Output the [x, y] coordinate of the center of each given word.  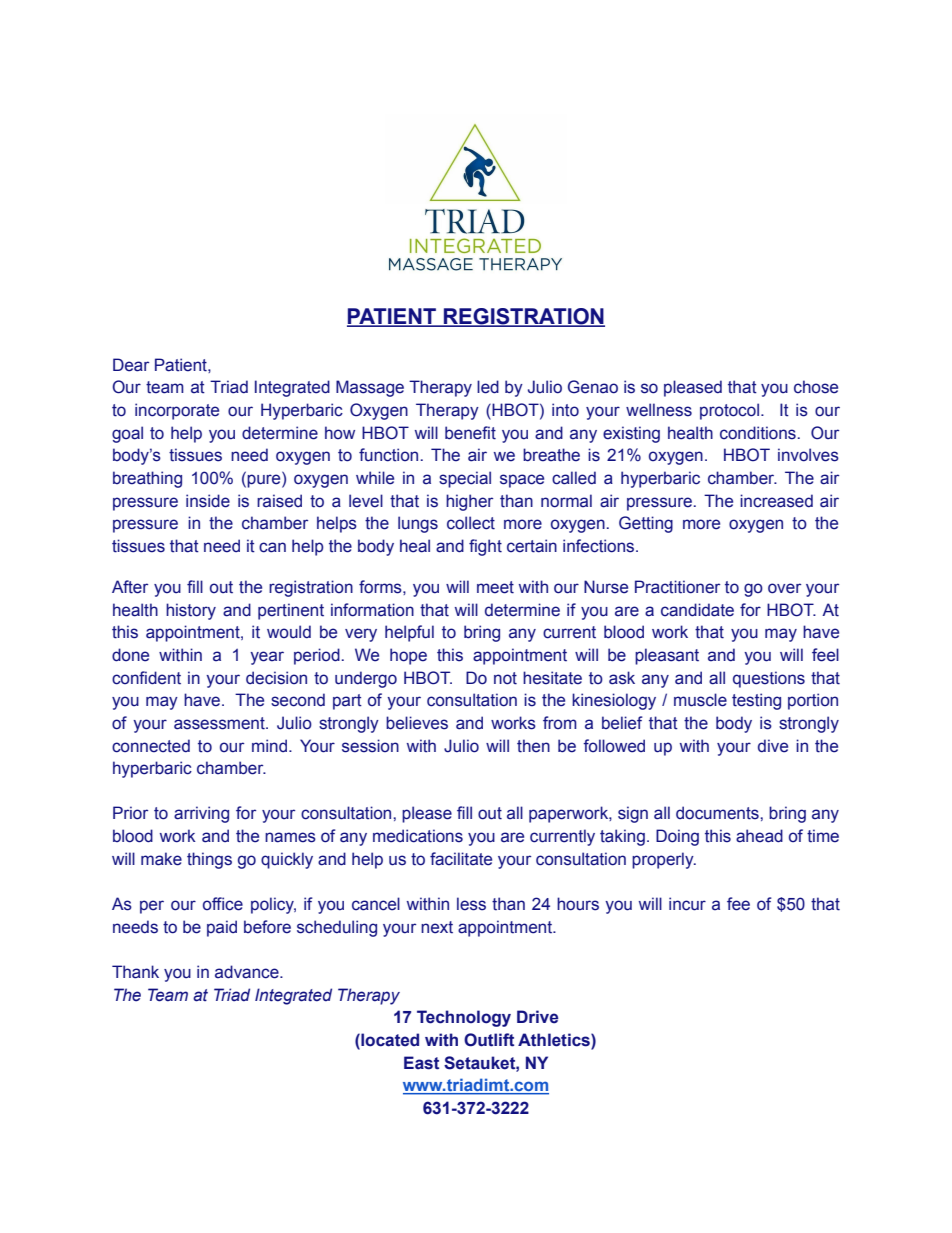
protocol [729, 411]
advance [248, 972]
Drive [538, 1017]
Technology [464, 1018]
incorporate [177, 411]
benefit [470, 433]
